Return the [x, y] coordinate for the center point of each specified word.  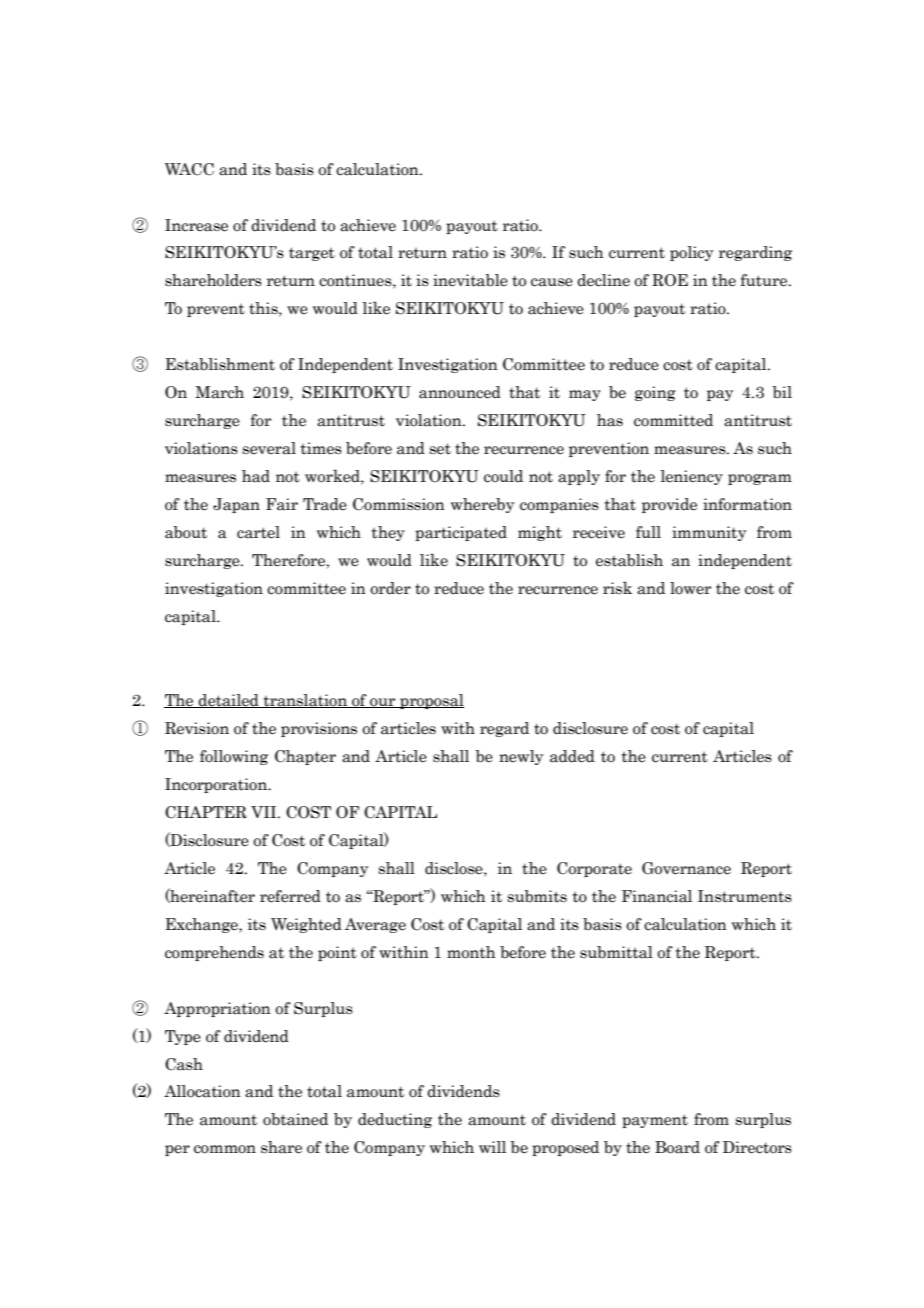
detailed [229, 701]
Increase [196, 225]
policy [691, 253]
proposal [431, 701]
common [225, 1149]
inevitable [470, 280]
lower [690, 588]
